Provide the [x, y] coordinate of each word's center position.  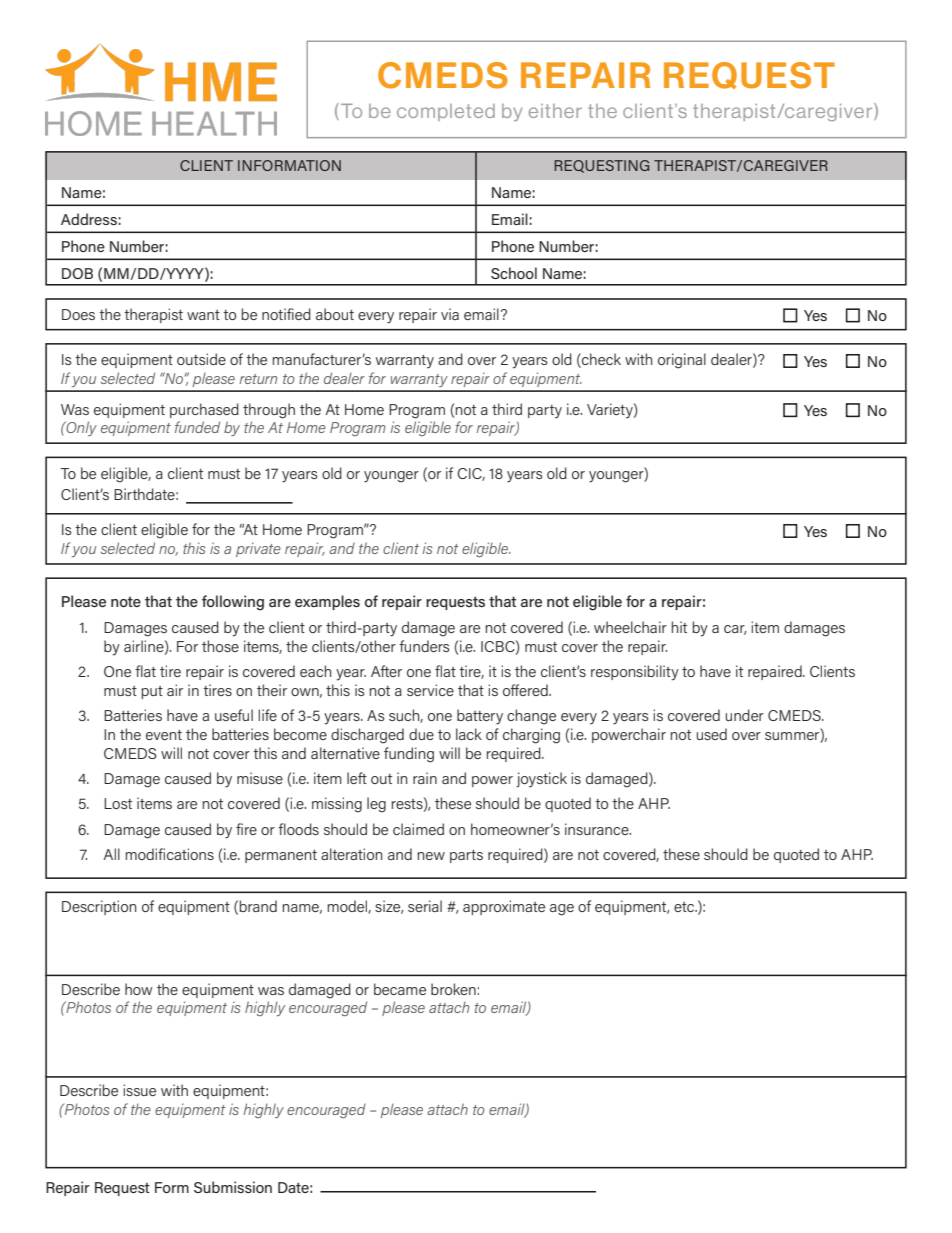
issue [139, 1090]
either [555, 111]
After [386, 671]
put [152, 692]
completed [446, 112]
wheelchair [630, 627]
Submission [233, 1187]
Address [89, 219]
